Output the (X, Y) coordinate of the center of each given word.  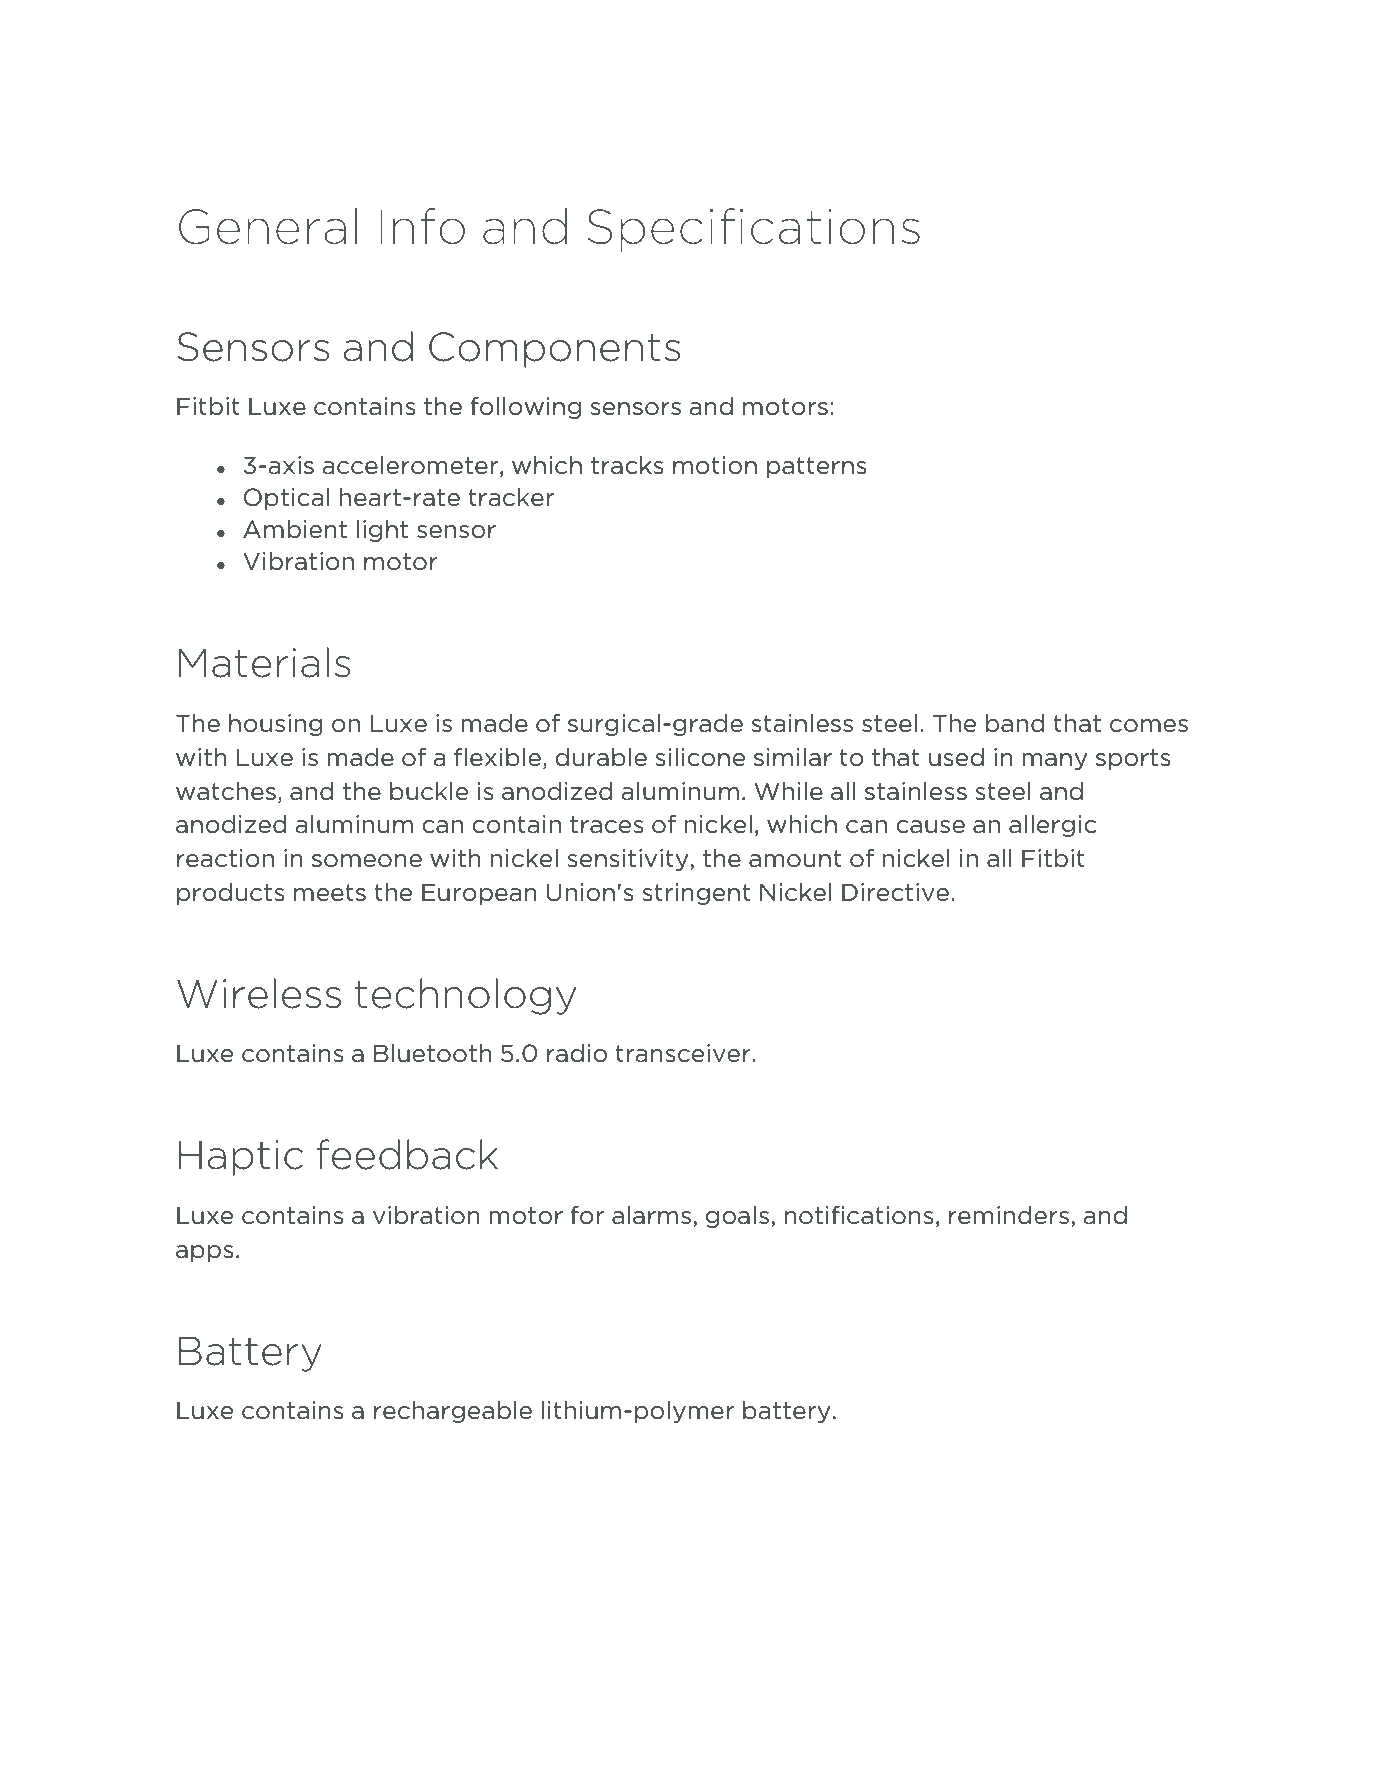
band (1015, 723)
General (268, 226)
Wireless (259, 993)
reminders (1010, 1216)
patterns (817, 467)
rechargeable (453, 1412)
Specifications (753, 230)
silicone (700, 757)
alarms (651, 1215)
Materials (264, 662)
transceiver (683, 1053)
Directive (895, 892)
